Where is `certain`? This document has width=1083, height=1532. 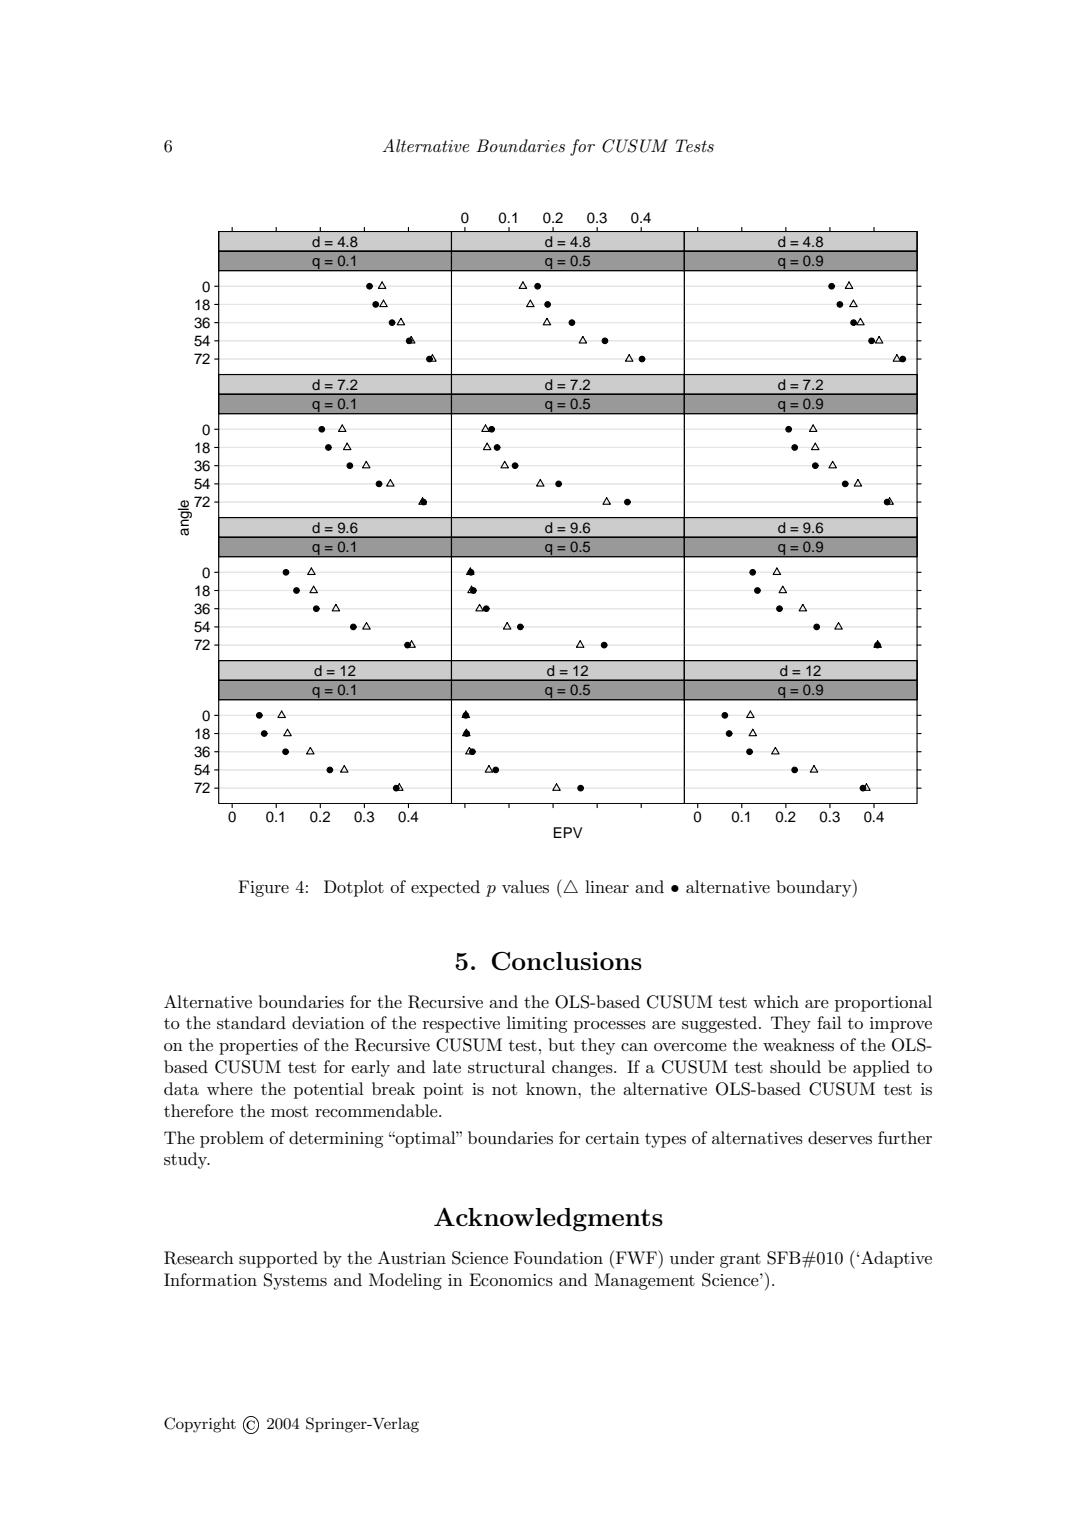
certain is located at coordinates (613, 1138).
